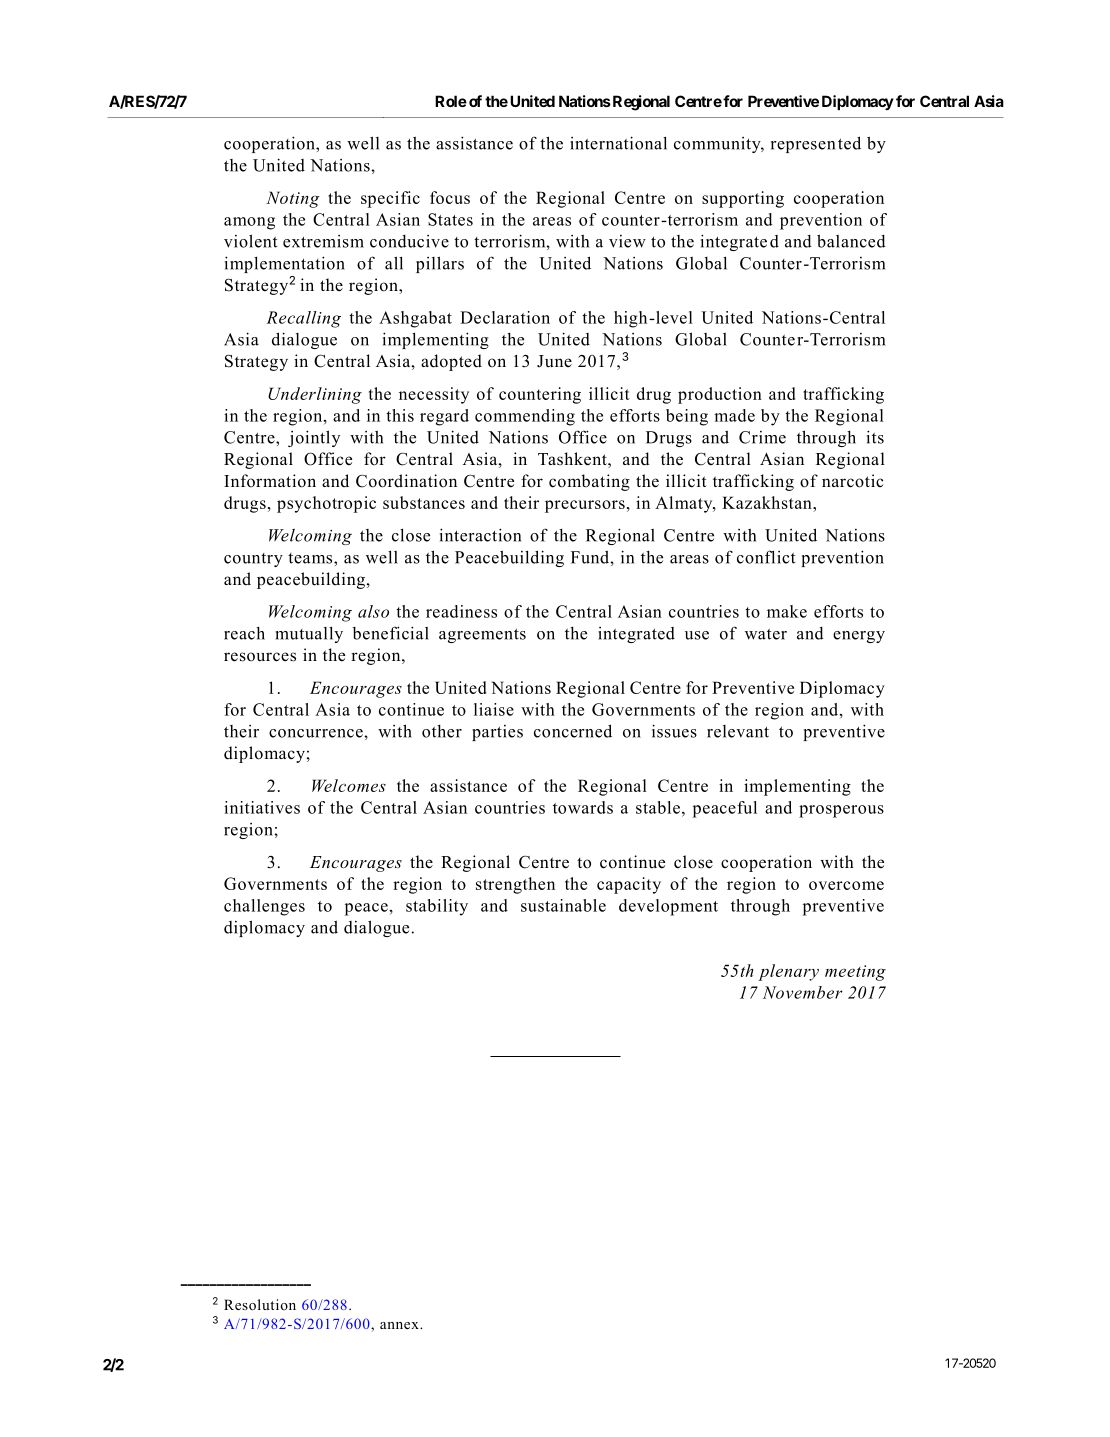 This image has height=1437, width=1110. I want to click on Resolution, so click(260, 1304).
